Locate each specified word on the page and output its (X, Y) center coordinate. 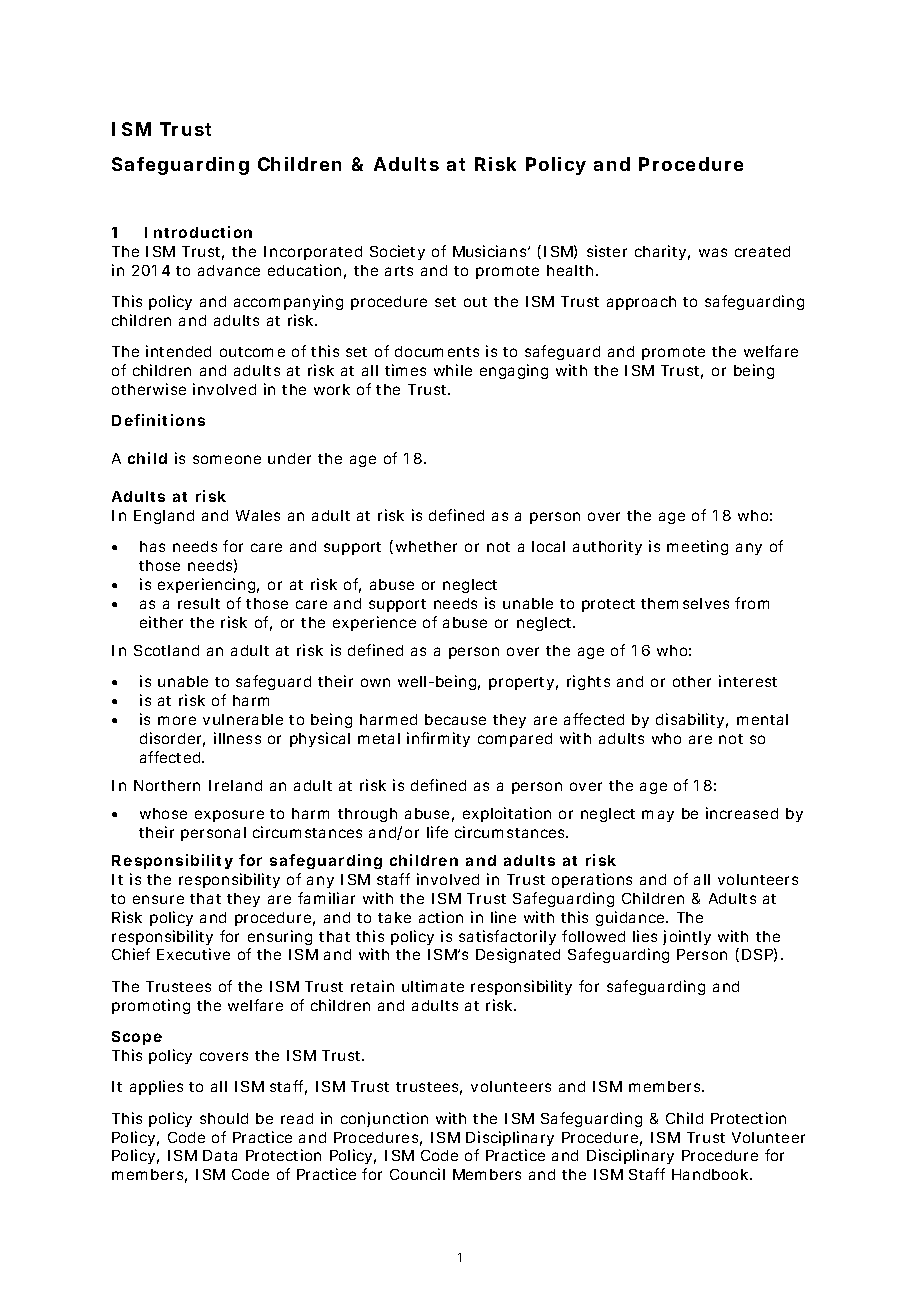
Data (220, 1155)
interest (748, 681)
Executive (193, 954)
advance (229, 270)
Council (417, 1174)
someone (227, 459)
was (713, 252)
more (177, 720)
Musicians (491, 251)
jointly (687, 937)
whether (426, 546)
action (441, 917)
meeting (697, 547)
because (455, 719)
